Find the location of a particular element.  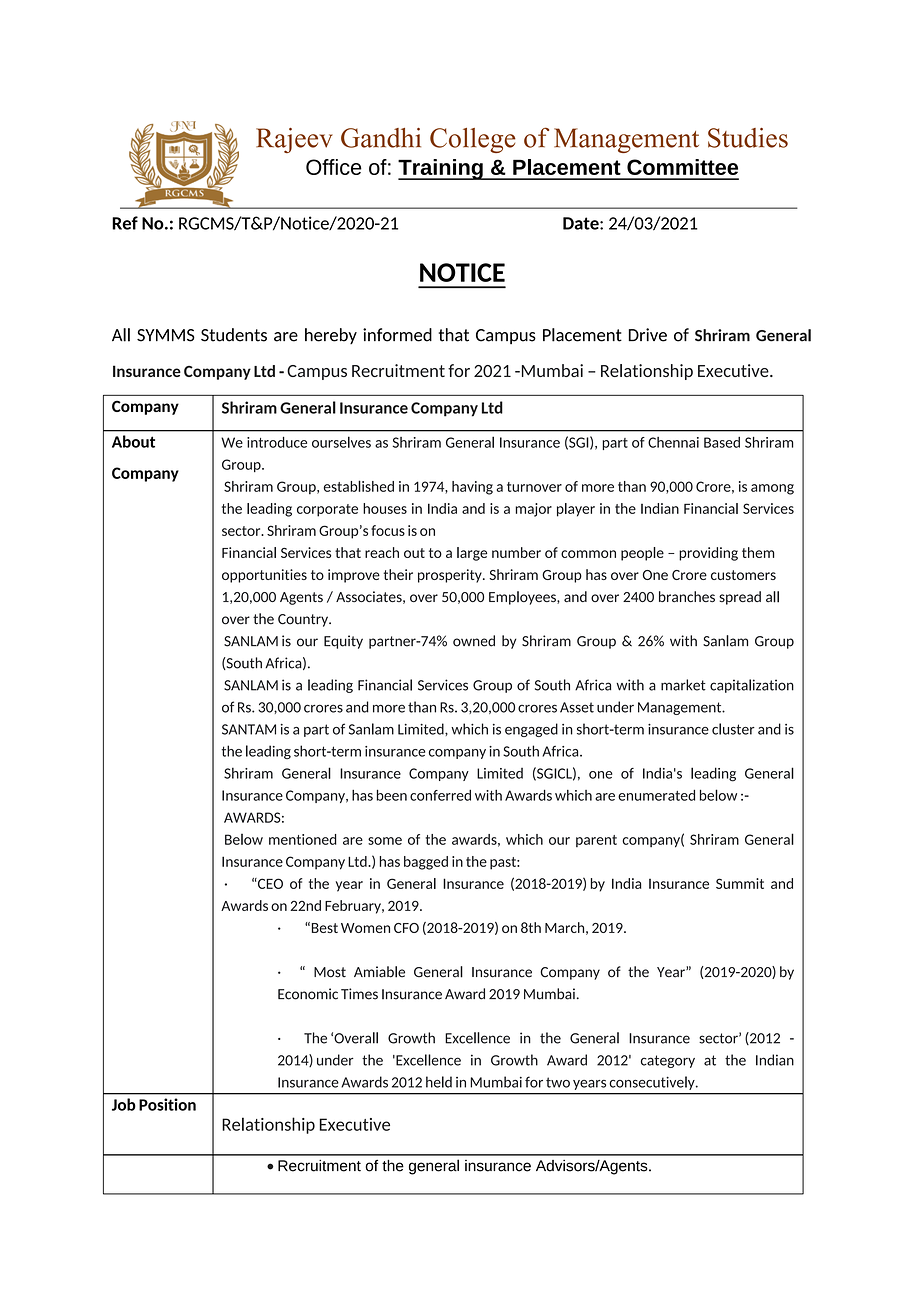

Committee is located at coordinates (682, 167).
